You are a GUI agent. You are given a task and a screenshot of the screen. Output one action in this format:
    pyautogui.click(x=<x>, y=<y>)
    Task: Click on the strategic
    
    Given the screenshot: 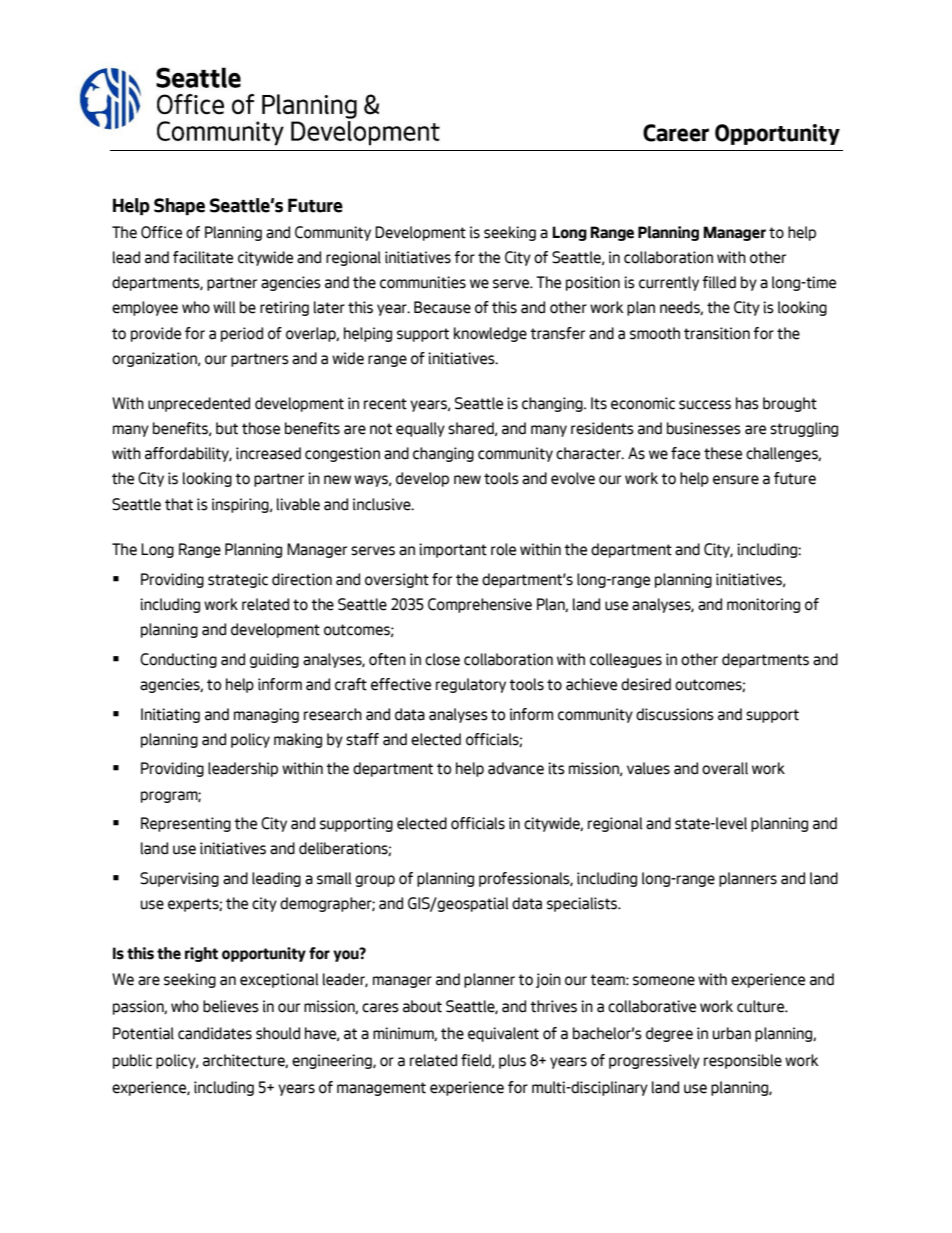 What is the action you would take?
    pyautogui.click(x=238, y=580)
